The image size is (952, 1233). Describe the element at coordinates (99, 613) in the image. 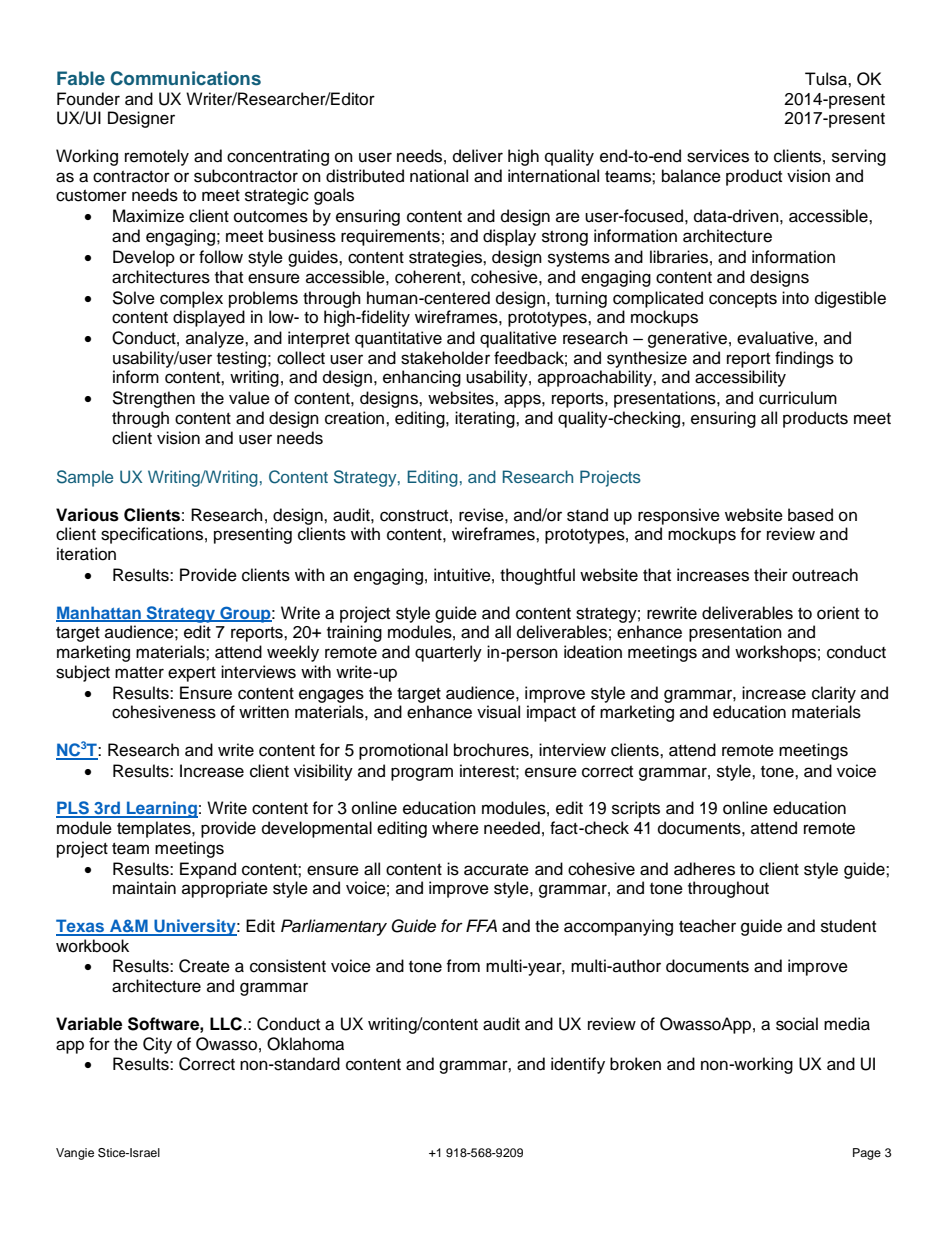

I see `Manhattan` at that location.
